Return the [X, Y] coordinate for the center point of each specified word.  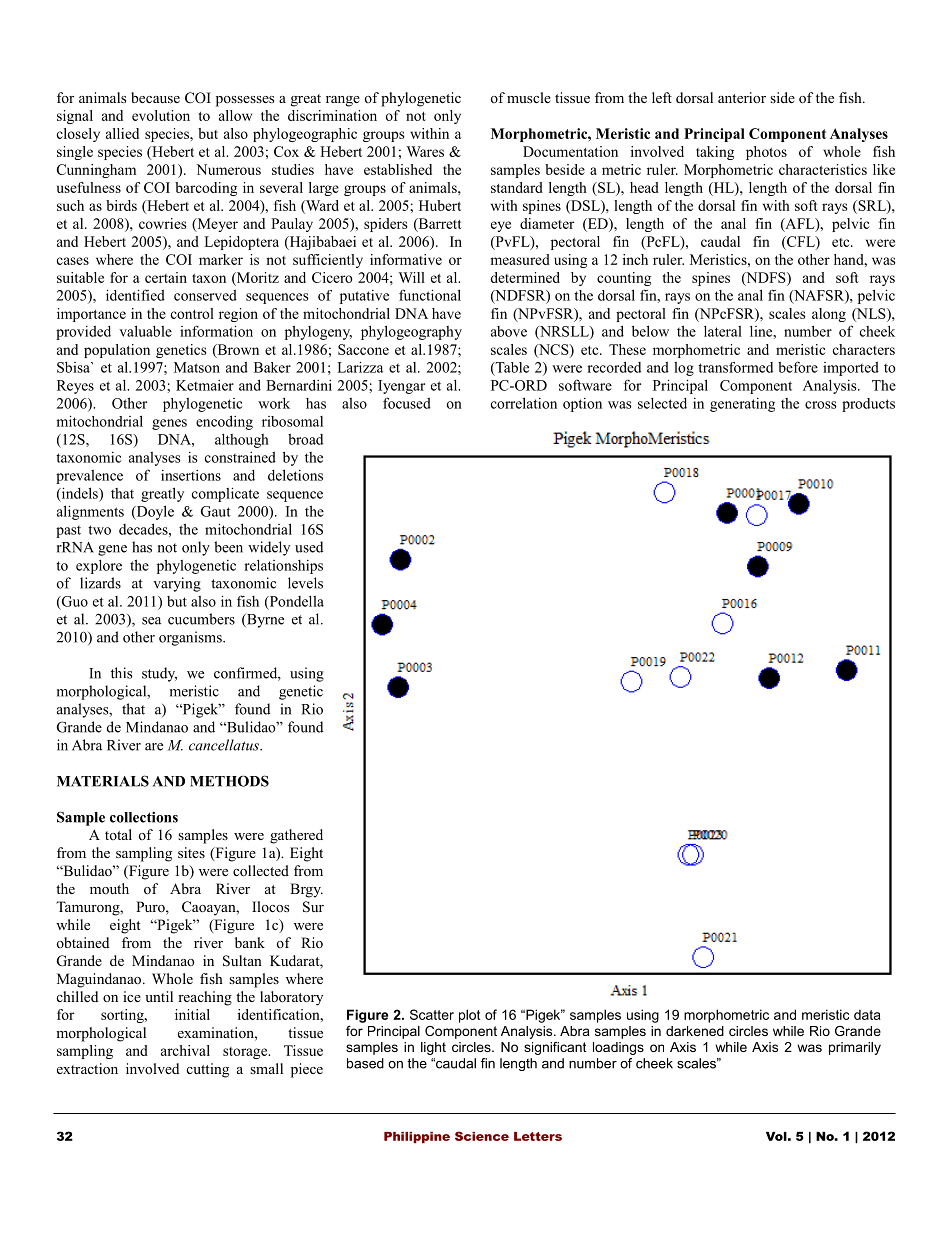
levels [305, 583]
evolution [161, 115]
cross [821, 405]
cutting [208, 1070]
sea [151, 621]
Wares [425, 151]
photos [766, 153]
